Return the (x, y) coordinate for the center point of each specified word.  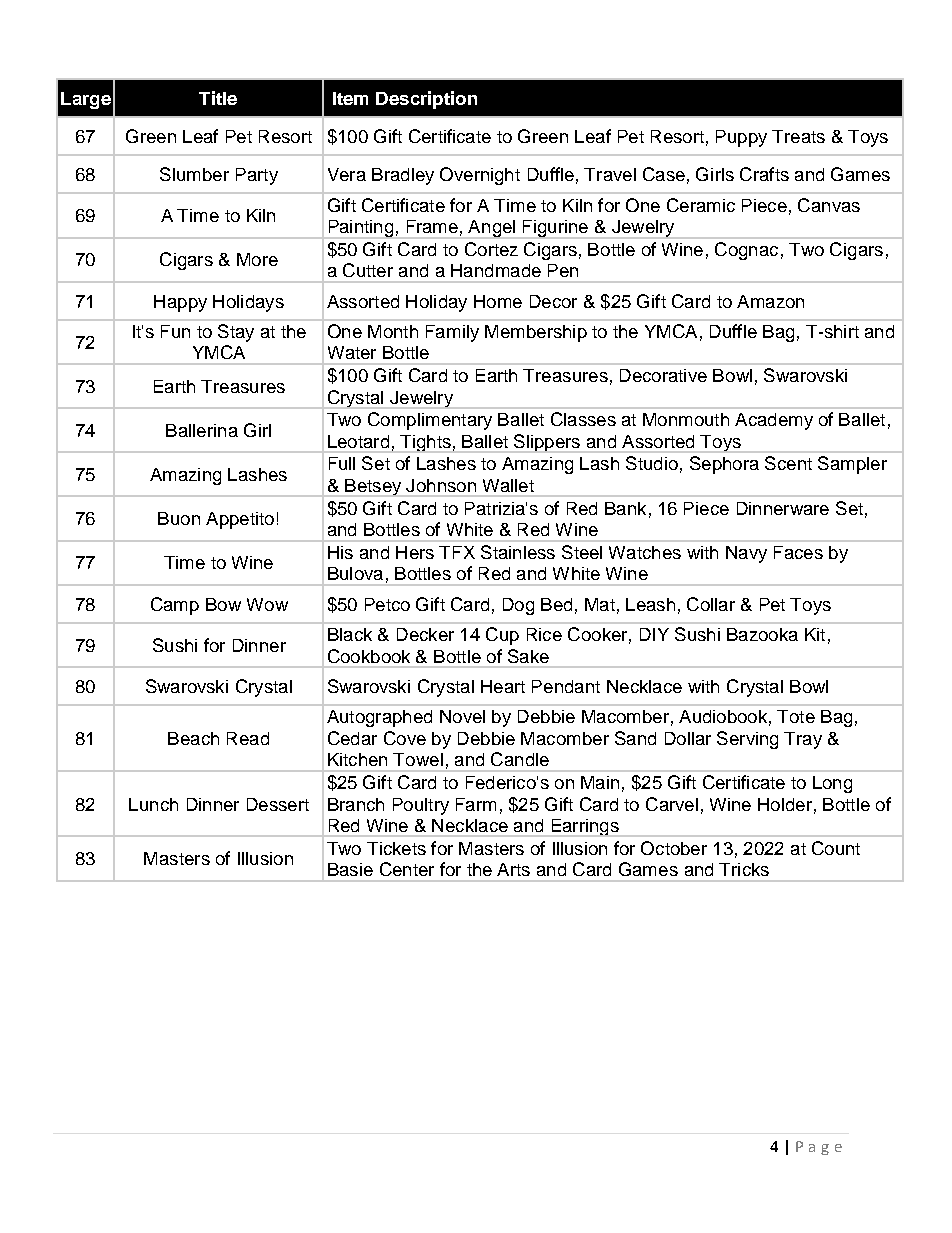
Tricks (744, 869)
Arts (513, 869)
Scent (788, 463)
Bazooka (762, 634)
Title (218, 98)
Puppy (741, 138)
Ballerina (202, 430)
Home (498, 301)
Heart (503, 686)
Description (426, 100)
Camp (175, 606)
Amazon (770, 301)
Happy (180, 303)
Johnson (441, 485)
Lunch (153, 804)
